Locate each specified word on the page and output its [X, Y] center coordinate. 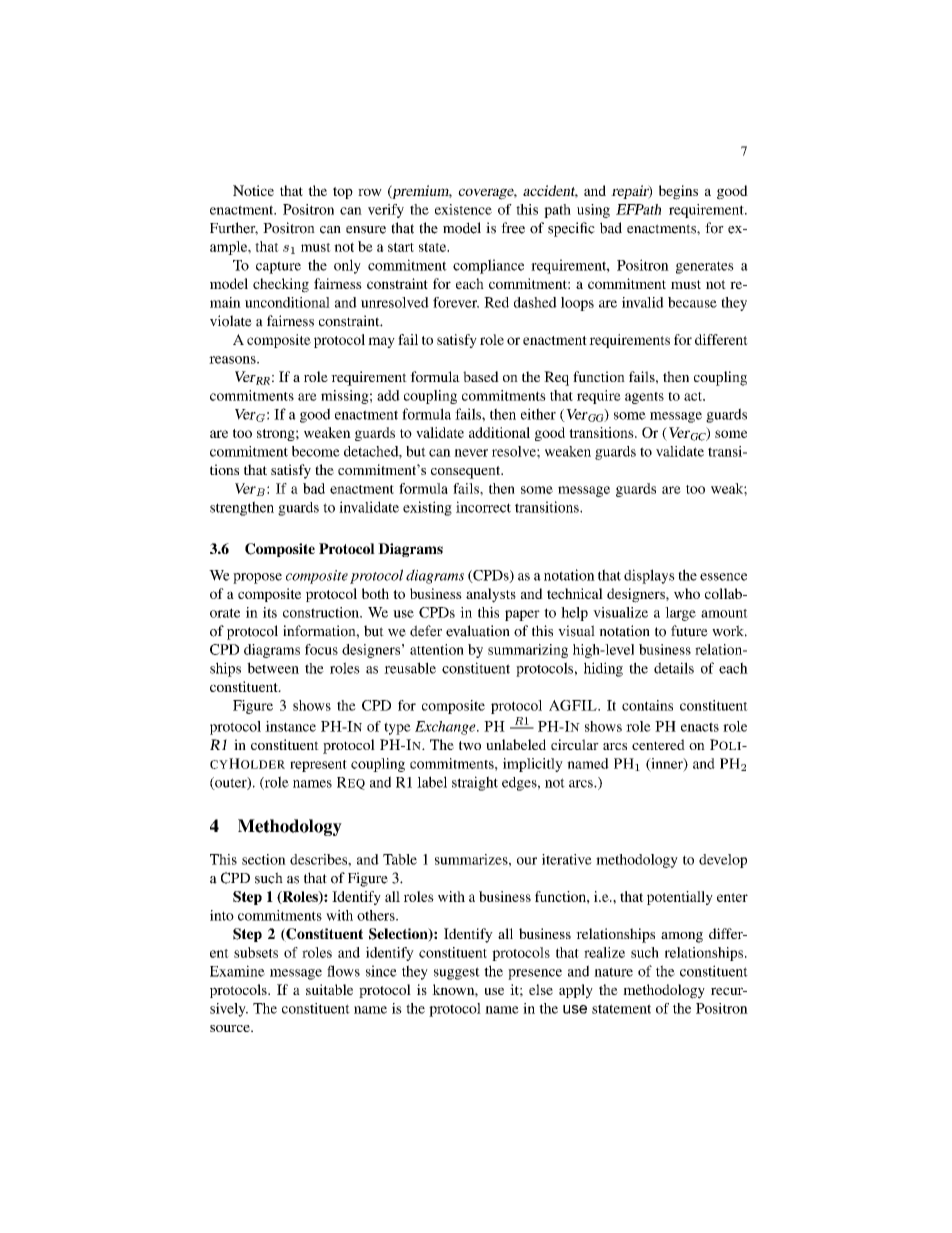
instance [290, 726]
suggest [457, 973]
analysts [491, 595]
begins [678, 192]
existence [463, 209]
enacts [700, 727]
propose [257, 578]
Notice [253, 190]
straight [475, 783]
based [481, 376]
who [687, 593]
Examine [237, 971]
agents [644, 398]
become [316, 451]
